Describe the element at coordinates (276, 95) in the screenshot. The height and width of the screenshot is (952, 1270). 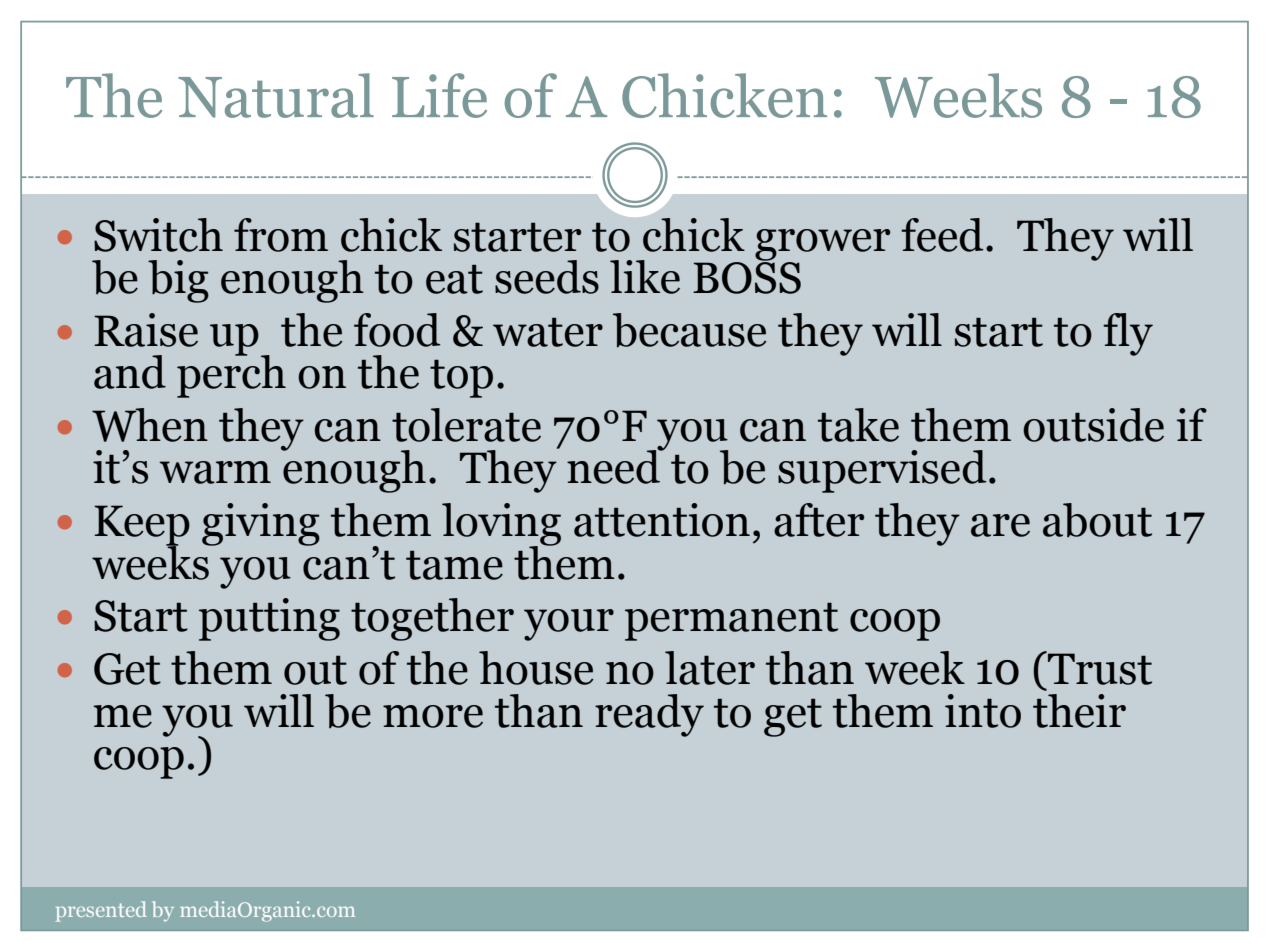
I see `Natural` at that location.
